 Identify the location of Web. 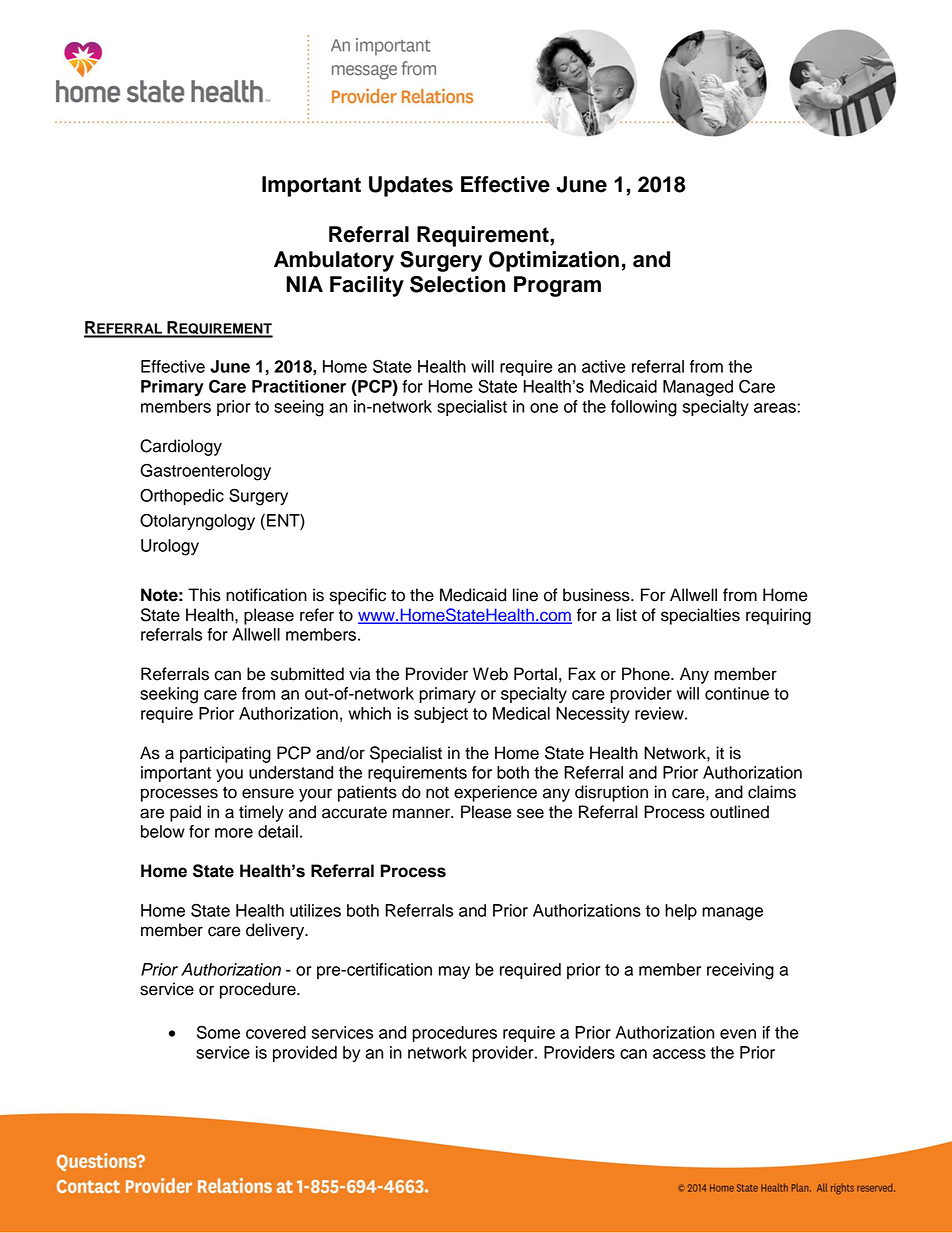
(490, 674).
